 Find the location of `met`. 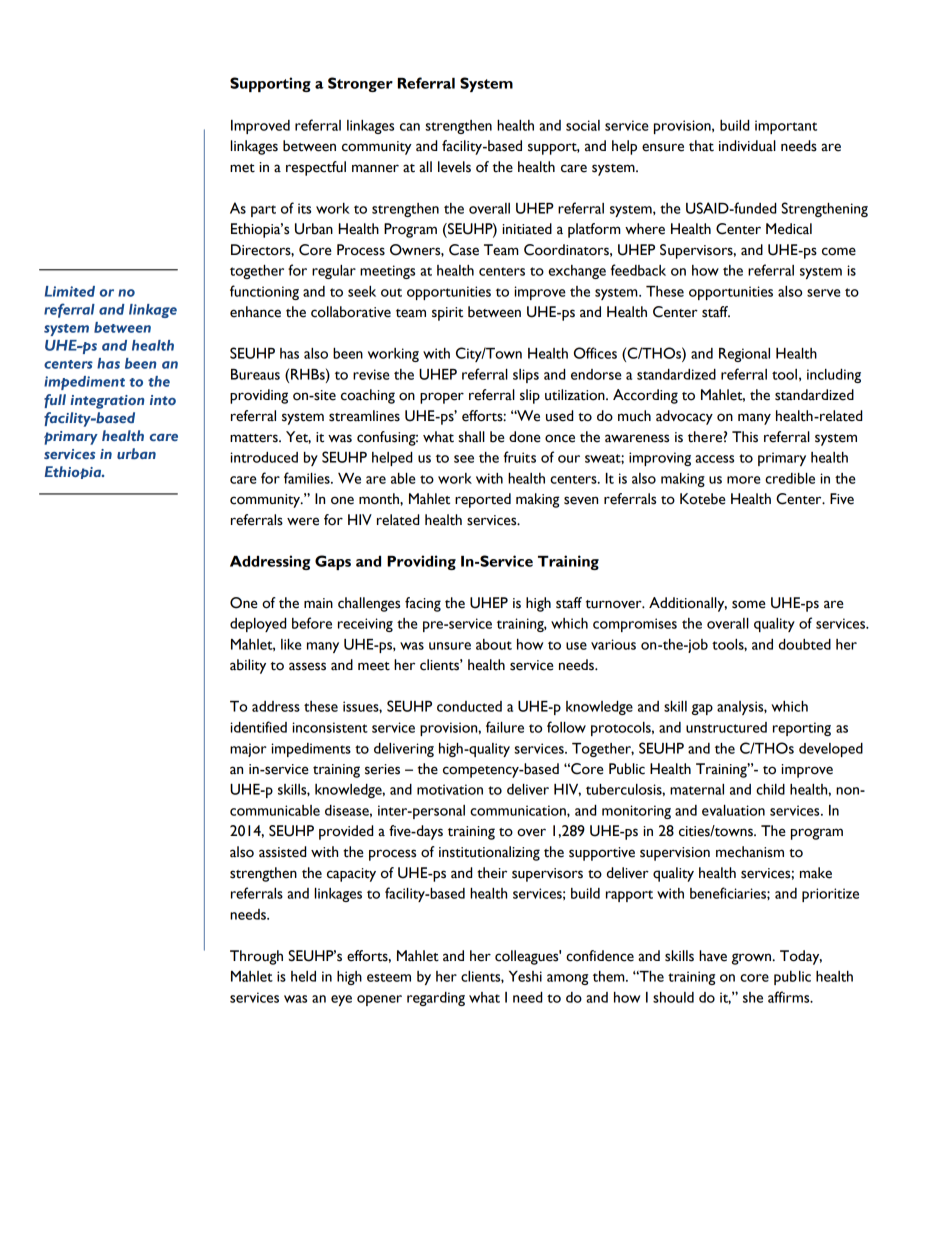

met is located at coordinates (242, 168).
